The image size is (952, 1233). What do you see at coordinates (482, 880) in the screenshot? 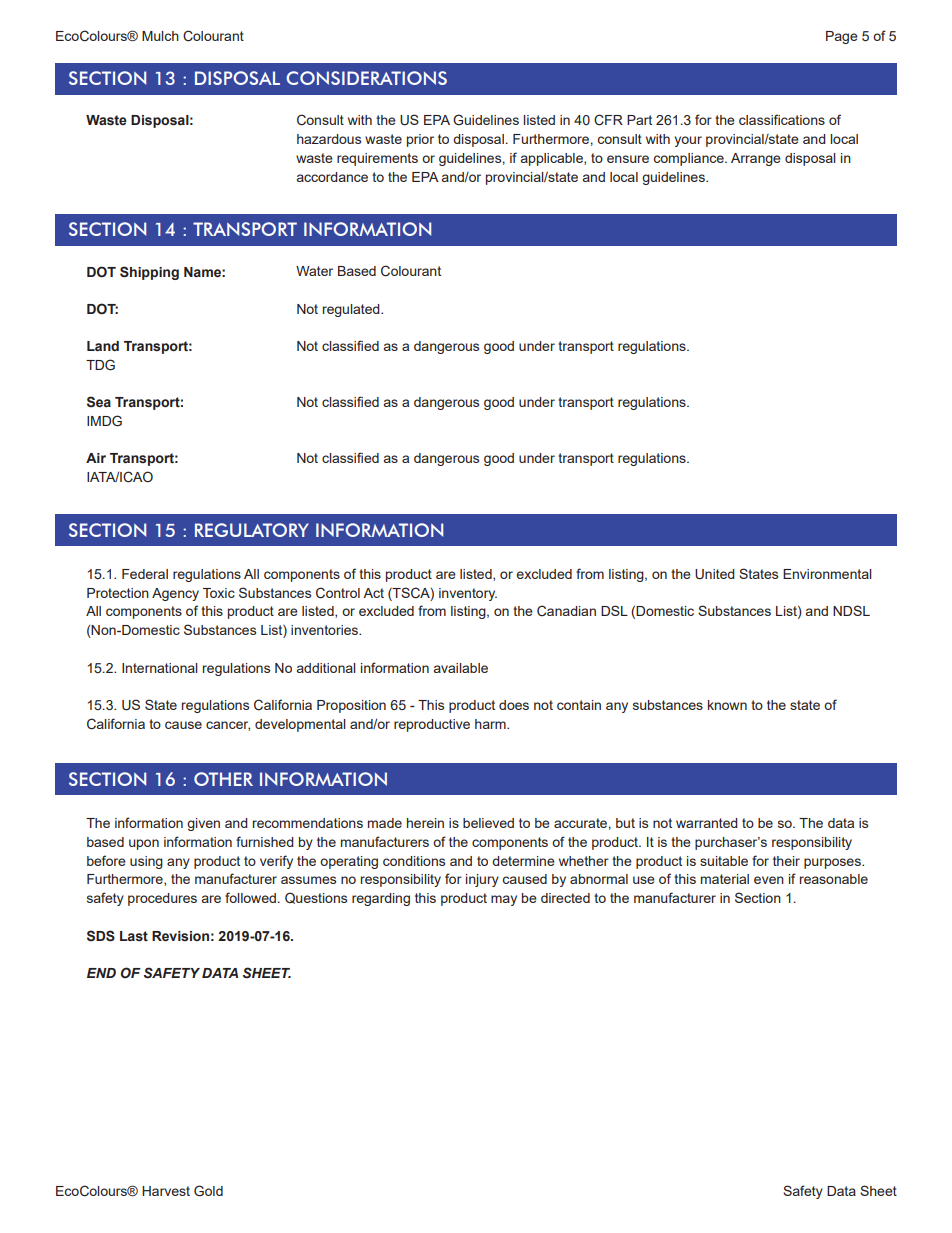
I see `injury` at bounding box center [482, 880].
